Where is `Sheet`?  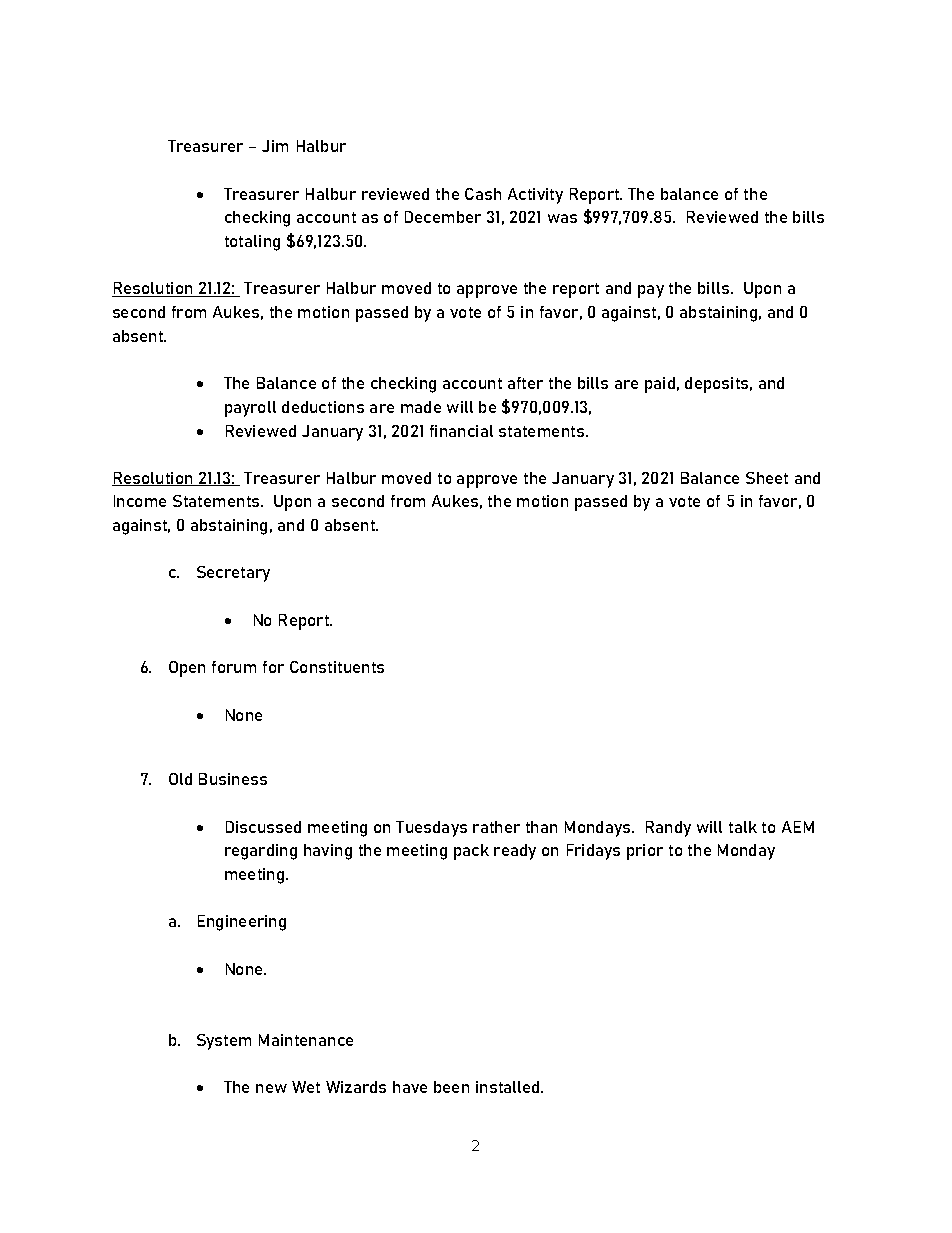
Sheet is located at coordinates (767, 478).
